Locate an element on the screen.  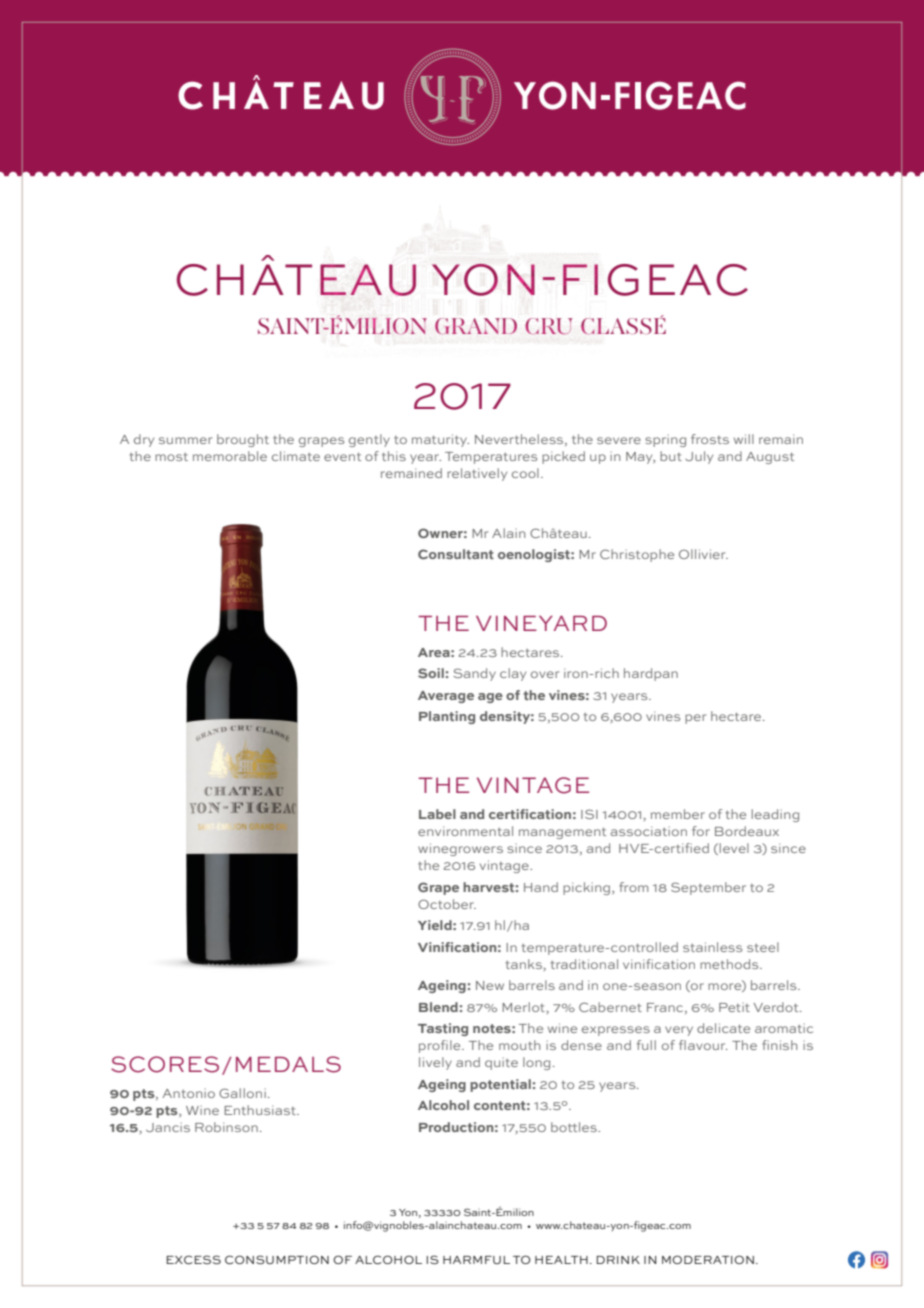
frosts is located at coordinates (710, 439).
